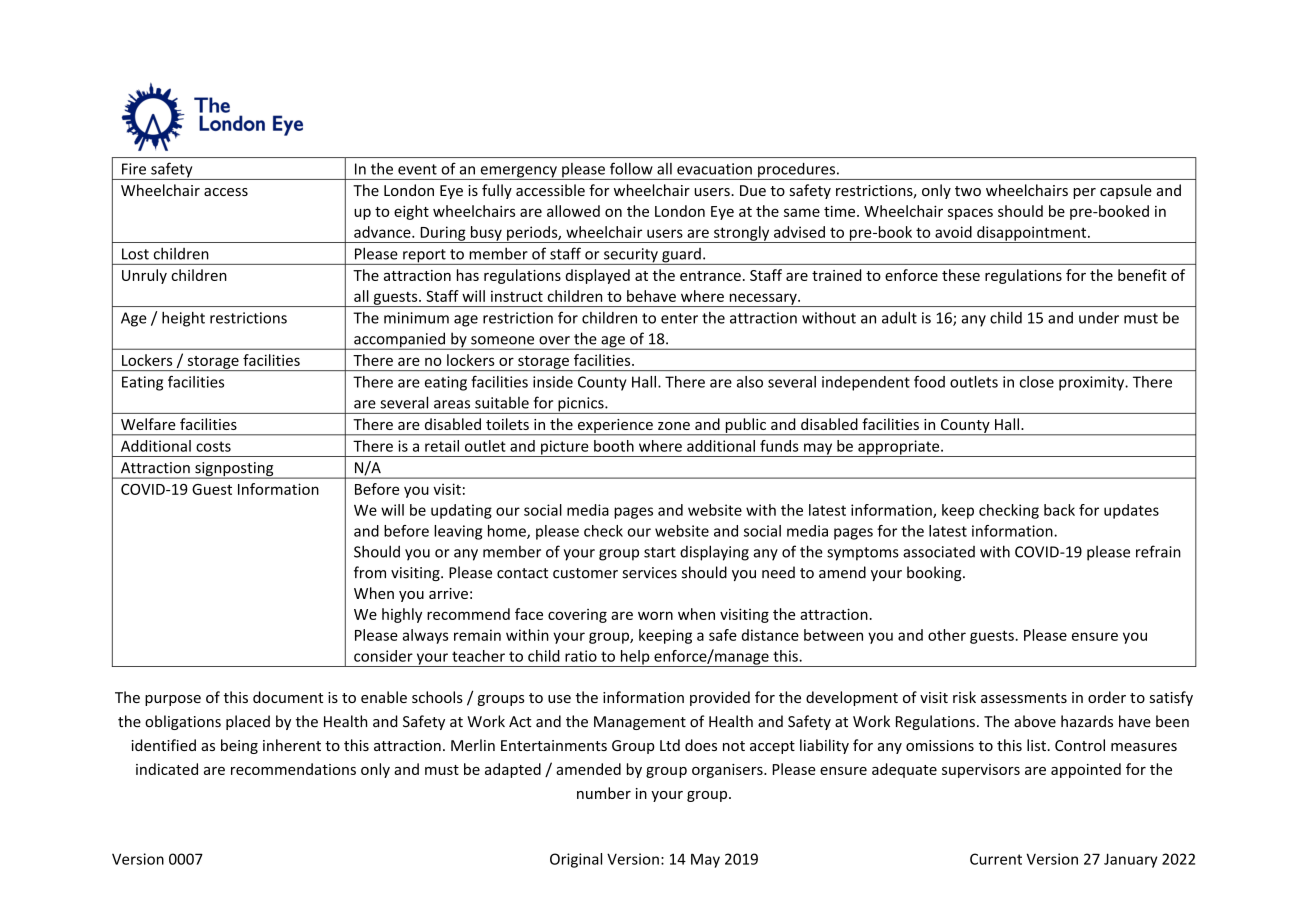 Image resolution: width=1308 pixels, height=924 pixels. What do you see at coordinates (996, 859) in the screenshot?
I see `Current` at bounding box center [996, 859].
